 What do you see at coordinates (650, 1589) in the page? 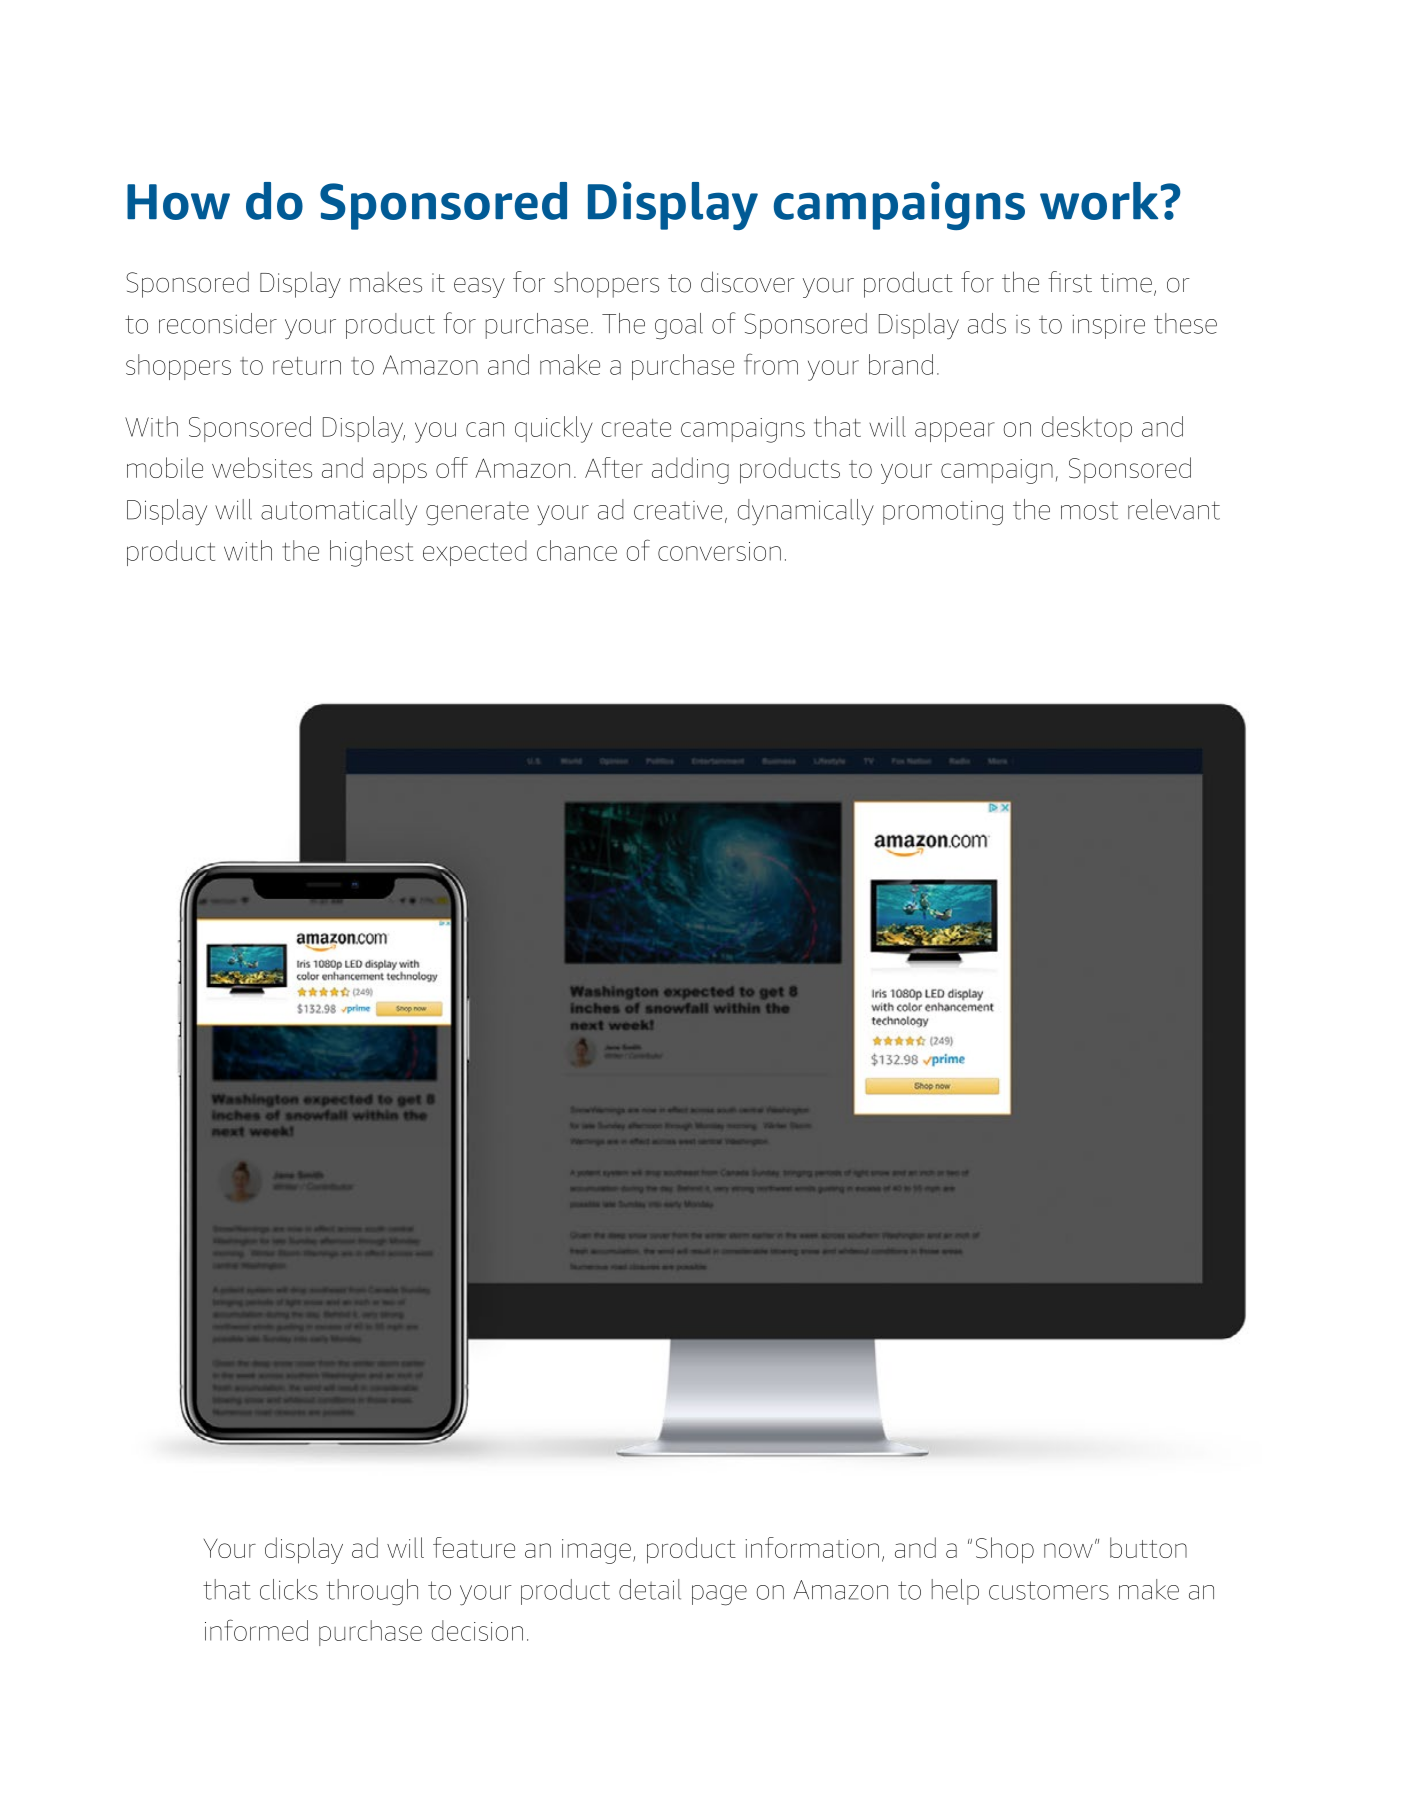
I see `detail` at bounding box center [650, 1589].
